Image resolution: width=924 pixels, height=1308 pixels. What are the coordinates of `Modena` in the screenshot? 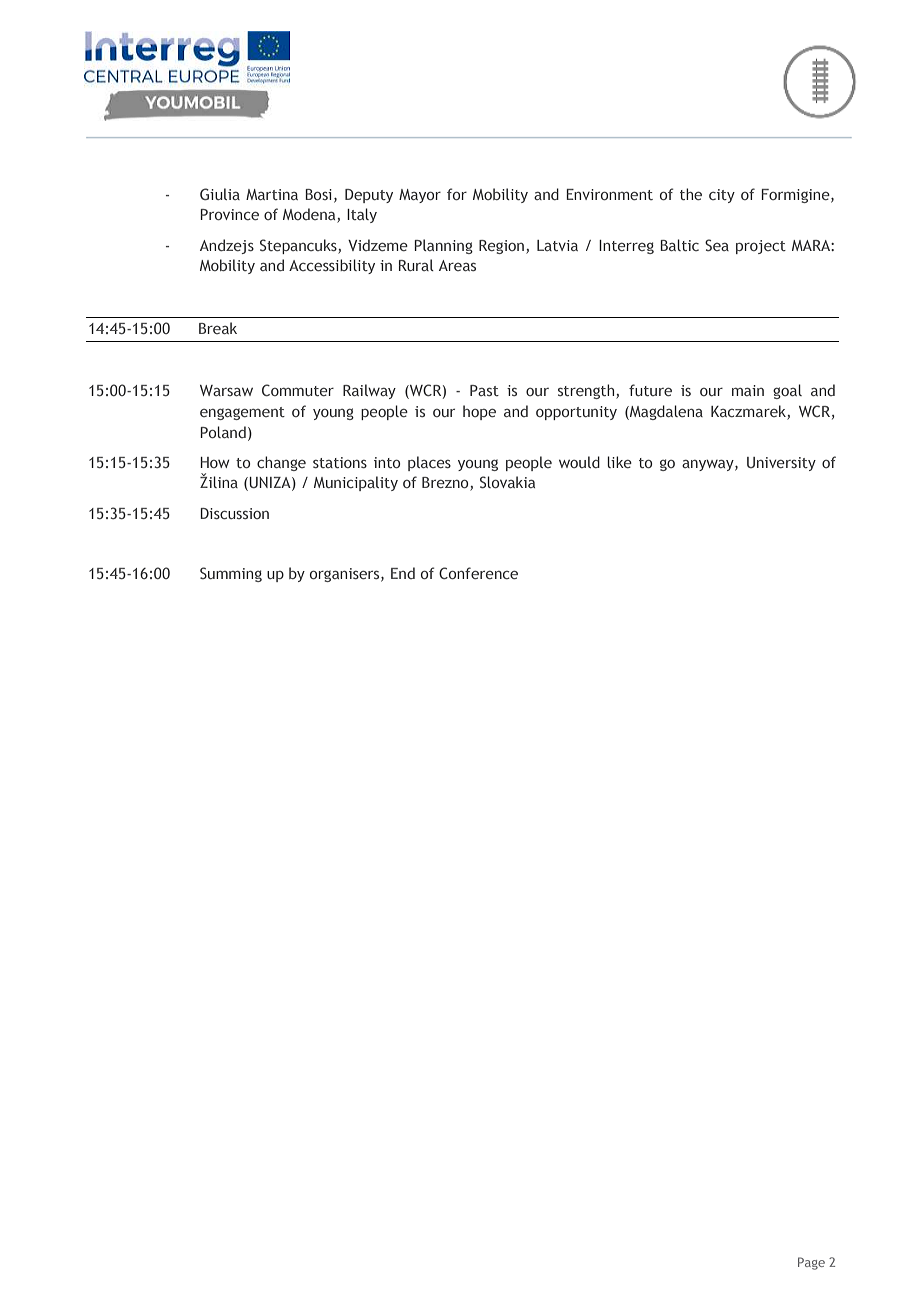 It's located at (310, 215).
